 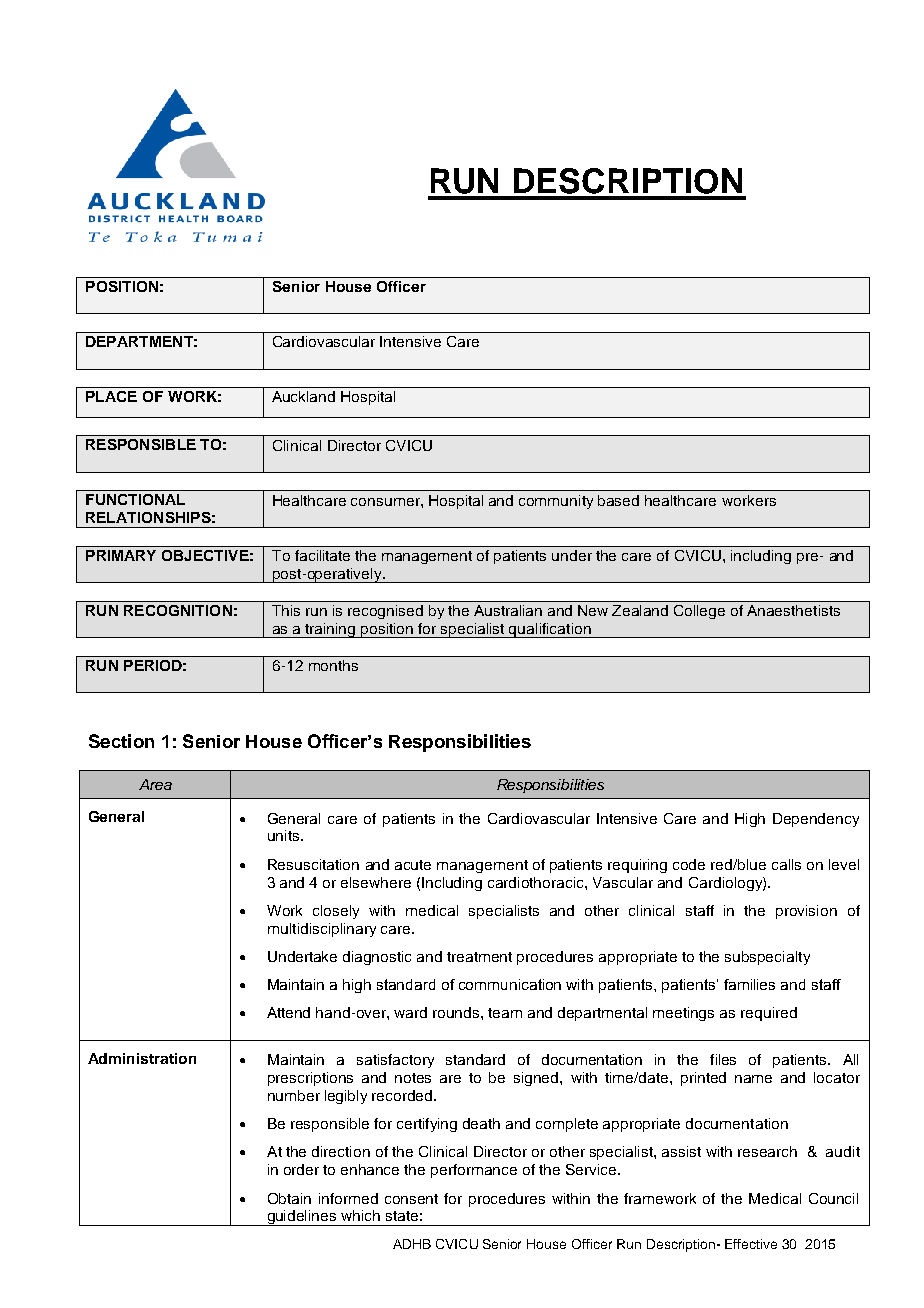 What do you see at coordinates (556, 502) in the page?
I see `community` at bounding box center [556, 502].
